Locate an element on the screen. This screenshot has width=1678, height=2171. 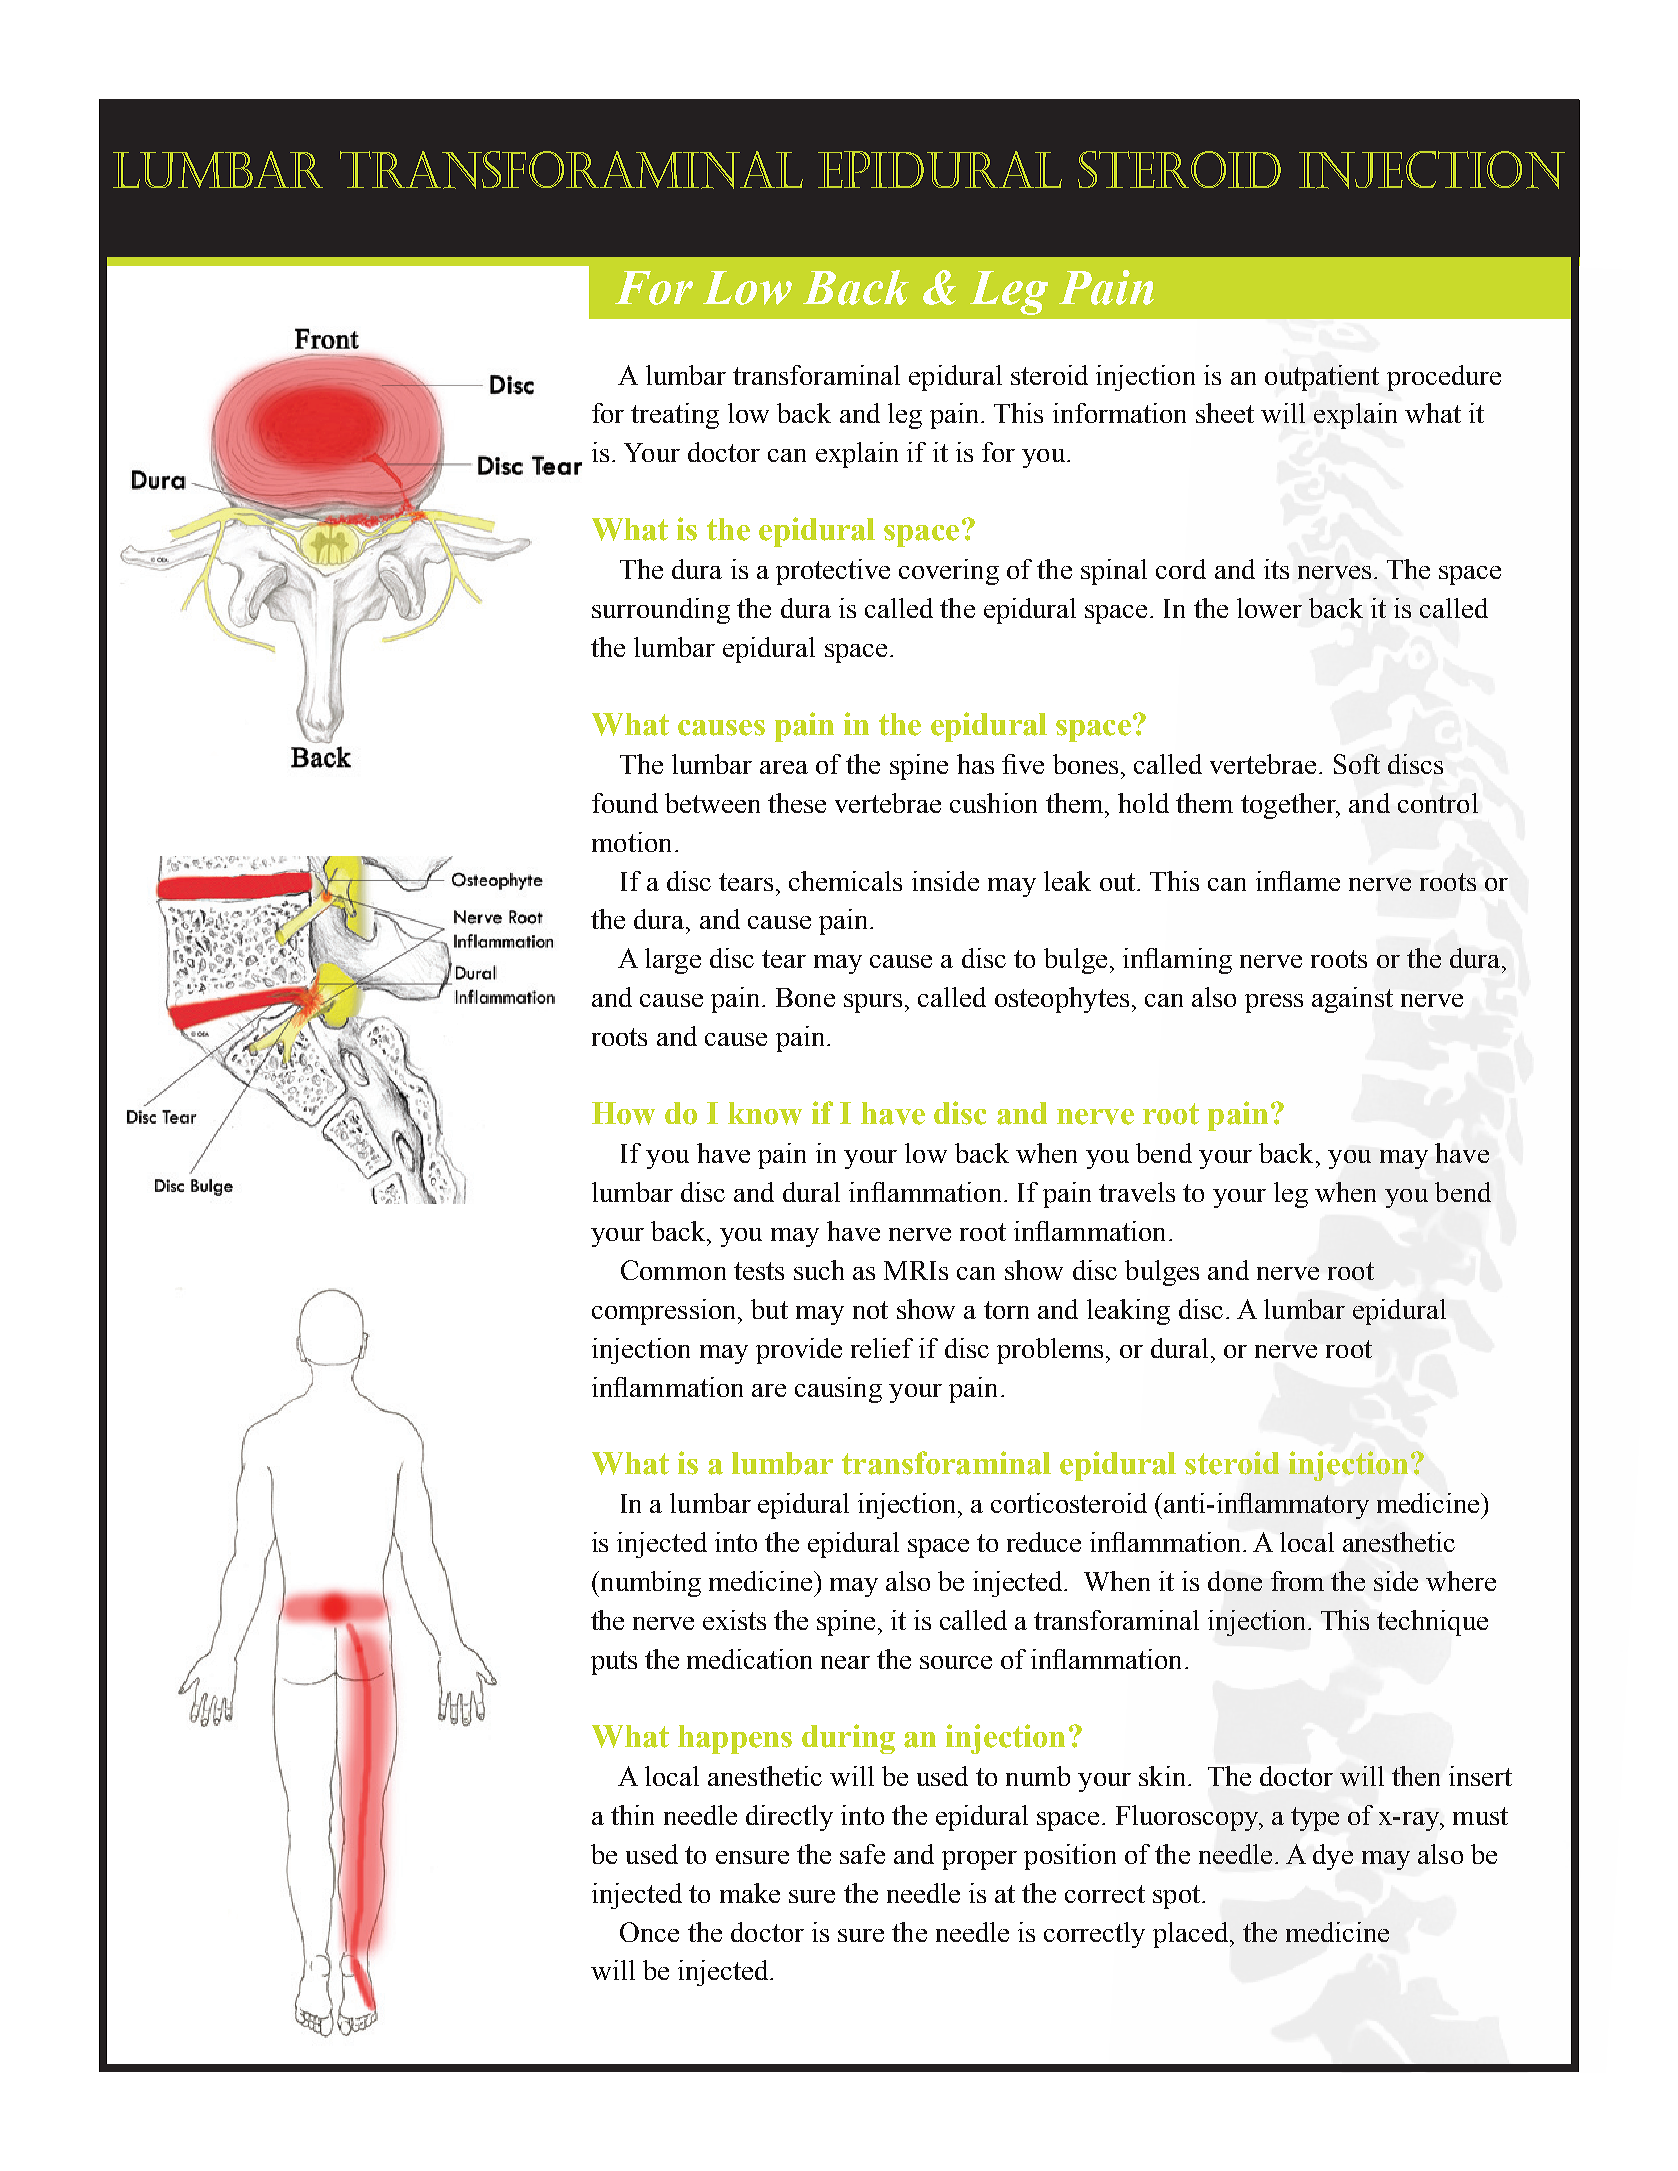
make is located at coordinates (750, 1893).
